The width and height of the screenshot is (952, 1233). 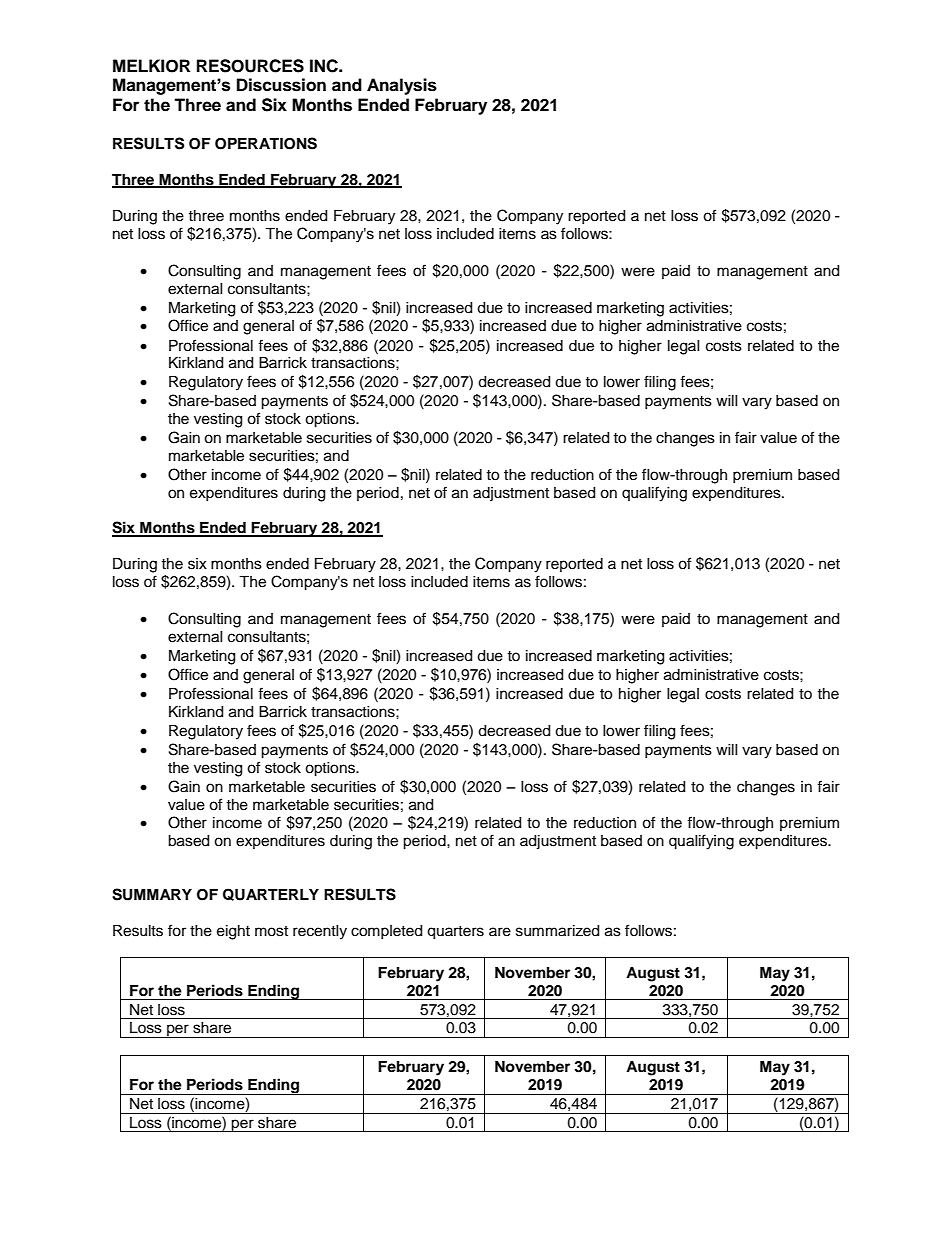 I want to click on quarters, so click(x=455, y=933).
